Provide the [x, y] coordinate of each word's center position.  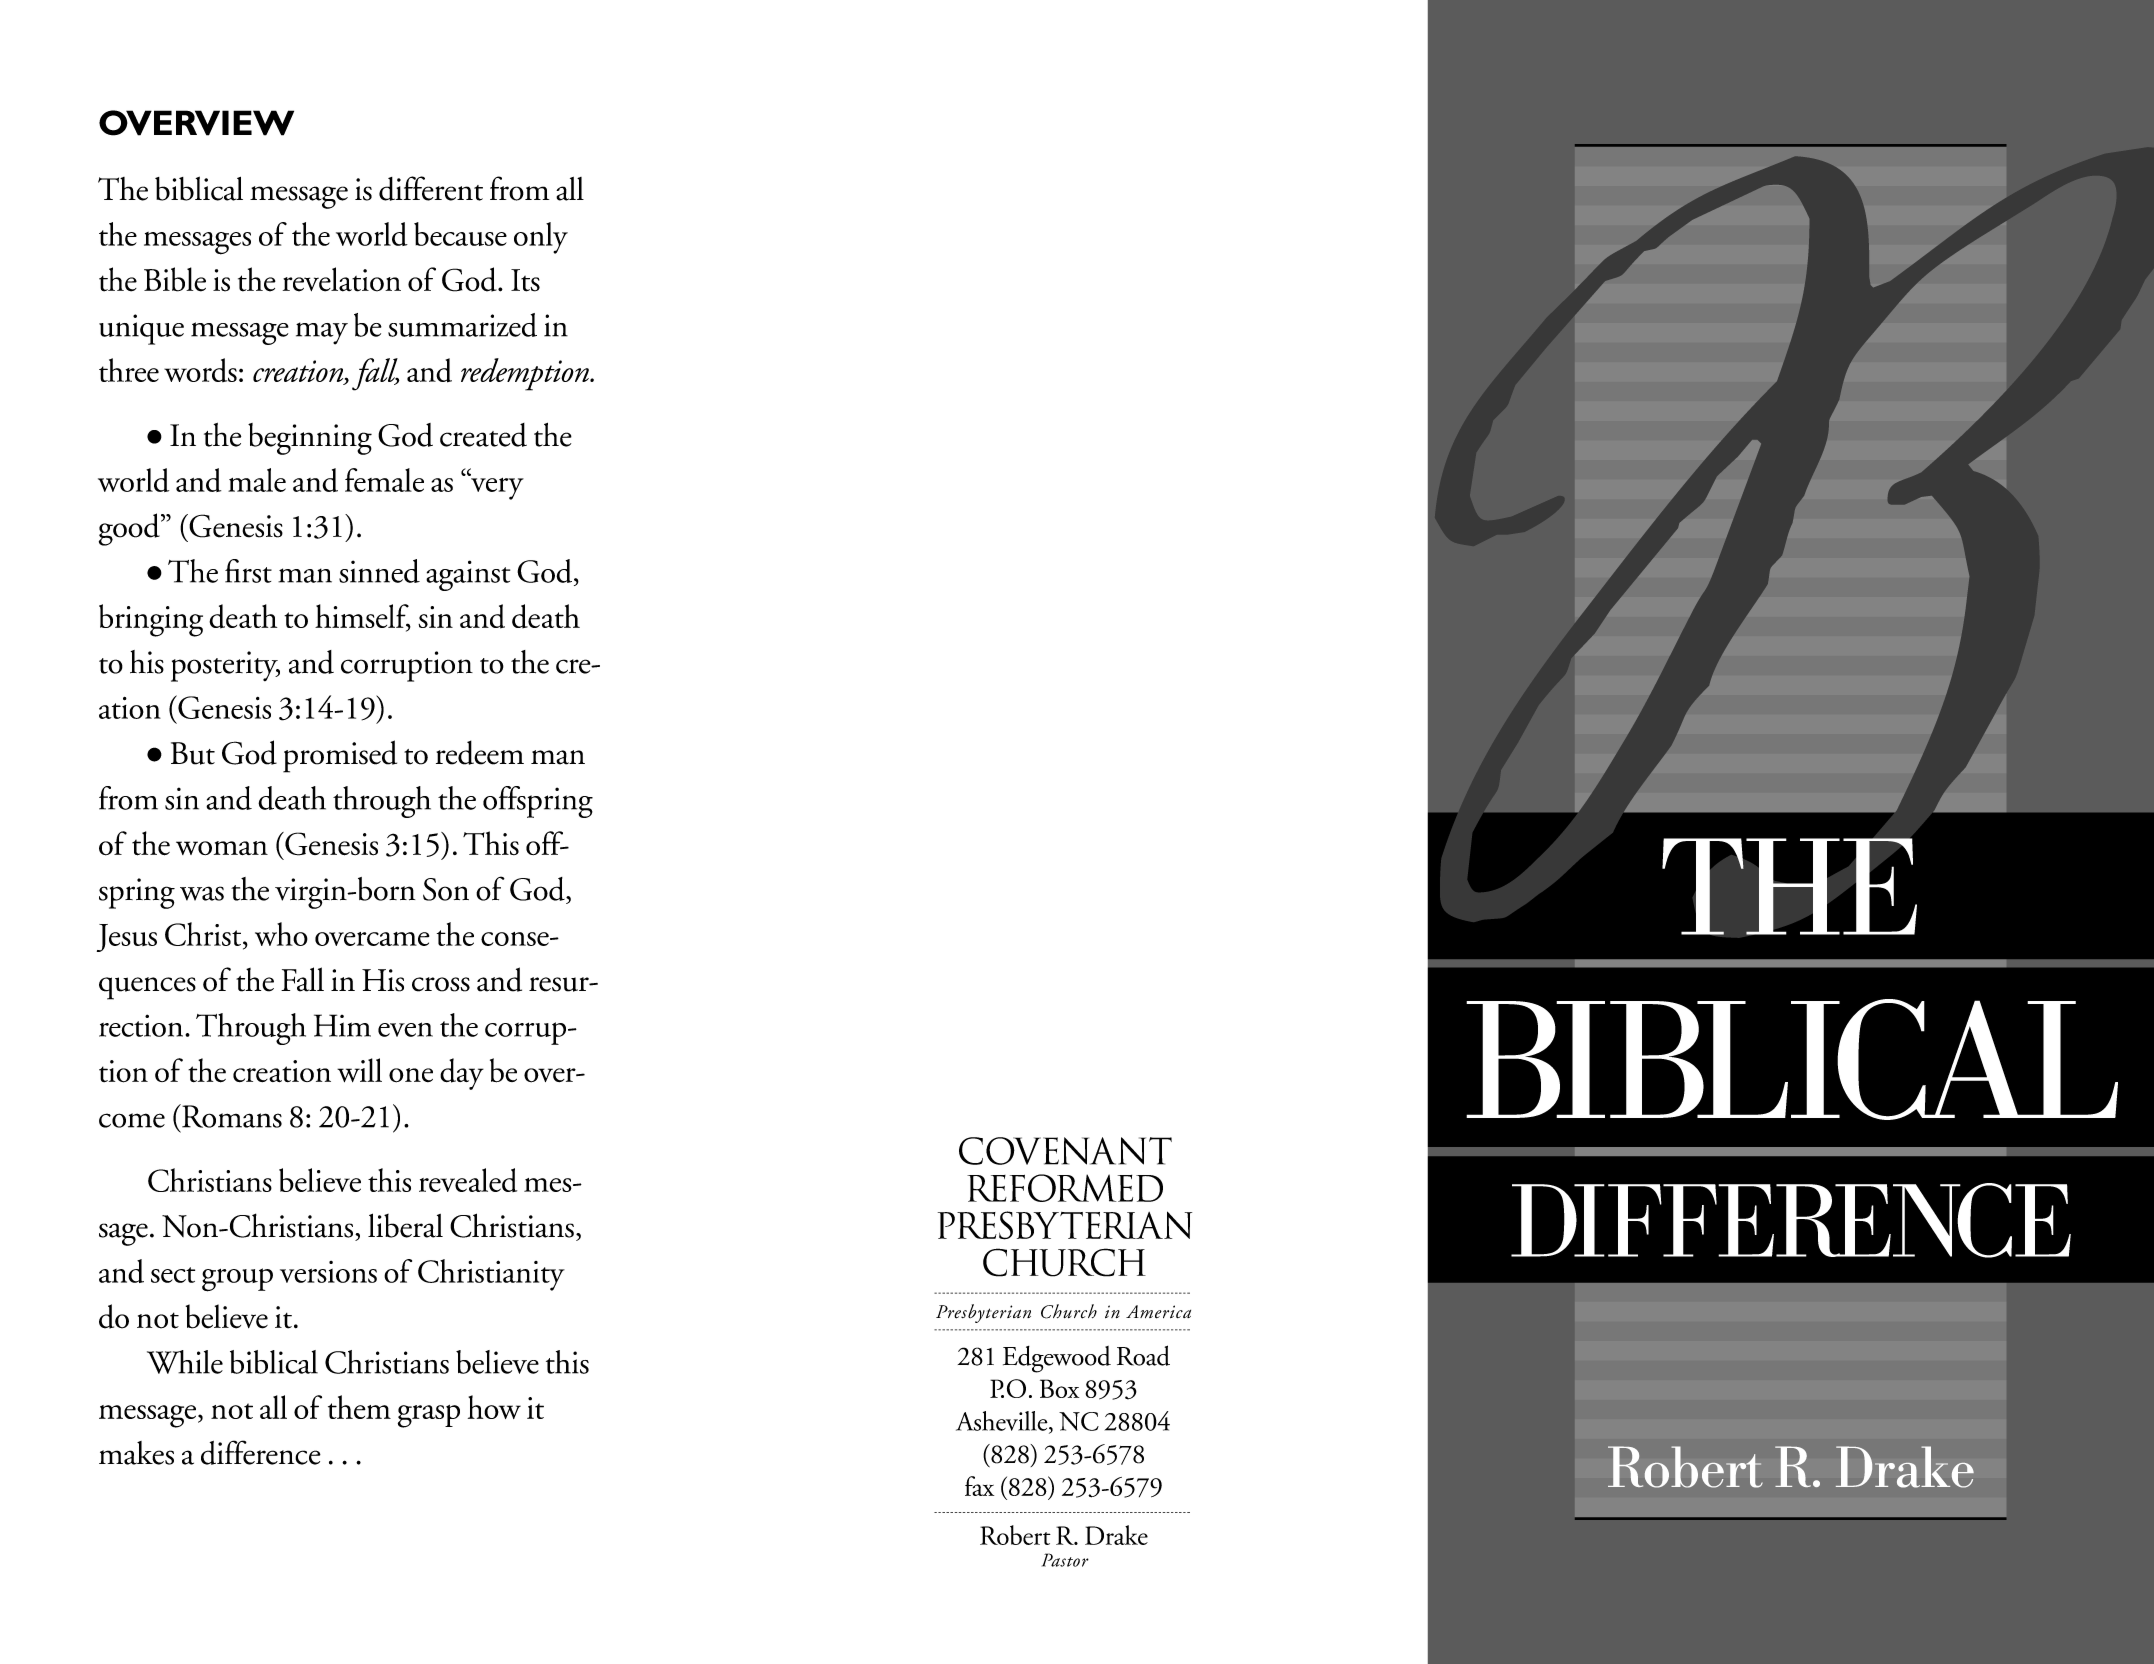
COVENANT [1065, 1151]
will [359, 1070]
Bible [175, 279]
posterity [225, 666]
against [468, 575]
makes [136, 1453]
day [462, 1074]
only [541, 238]
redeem [480, 752]
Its [525, 280]
